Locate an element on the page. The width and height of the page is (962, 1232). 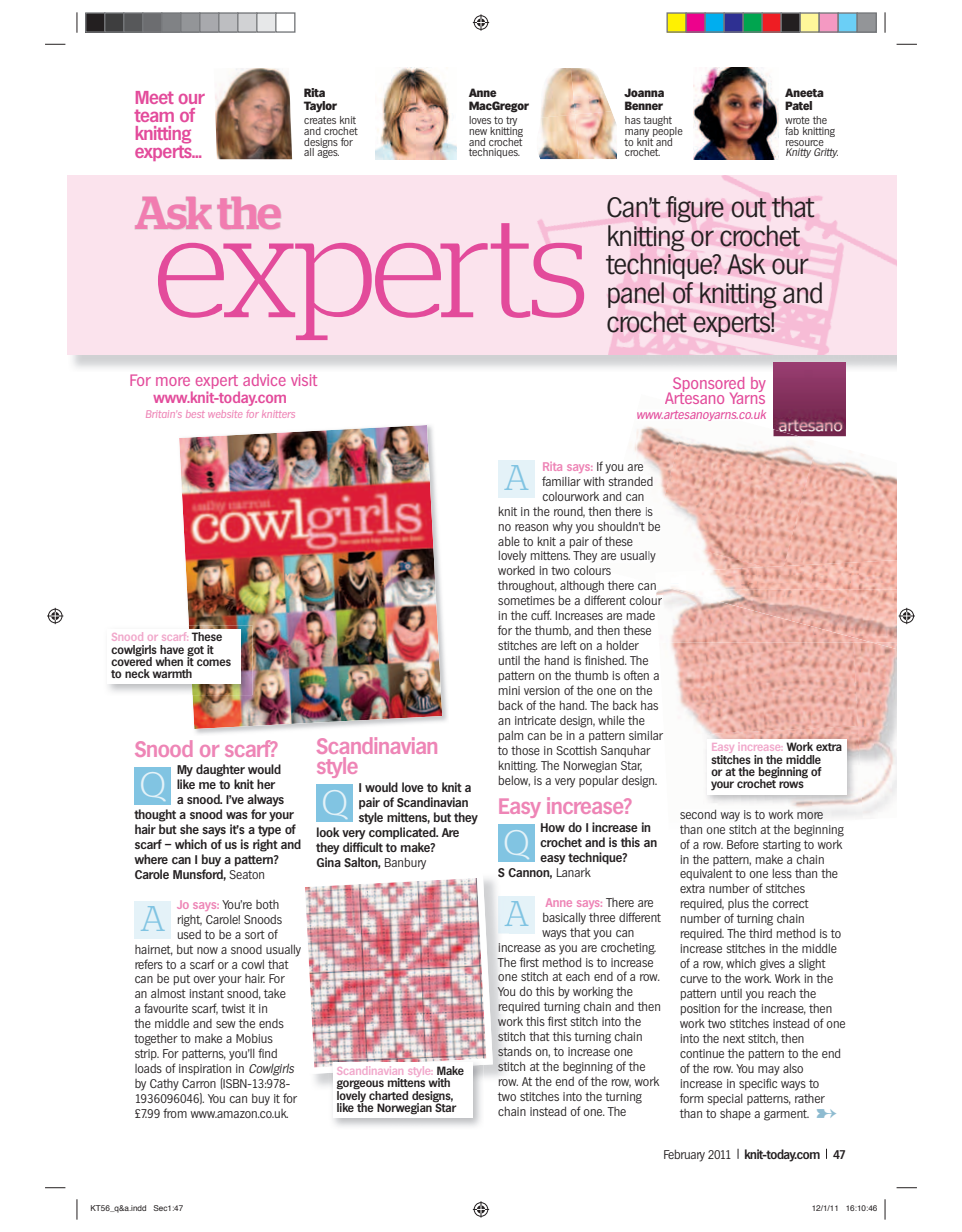
from is located at coordinates (175, 1113).
